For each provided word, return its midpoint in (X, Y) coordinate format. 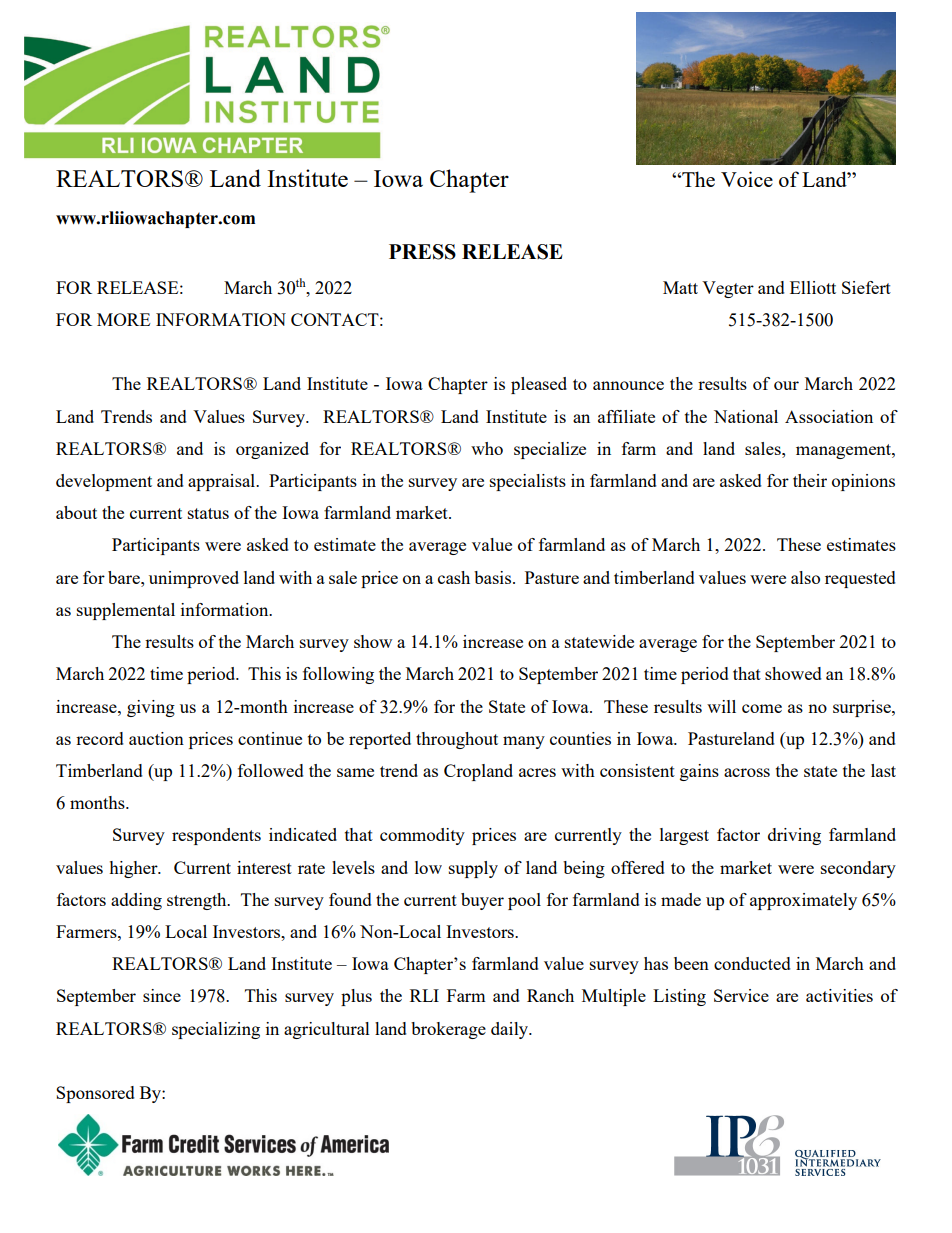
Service (741, 995)
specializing (216, 1030)
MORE (123, 319)
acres (537, 772)
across (747, 772)
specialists (528, 482)
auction (156, 738)
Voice (747, 179)
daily (511, 1030)
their (810, 480)
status (208, 513)
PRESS (422, 252)
